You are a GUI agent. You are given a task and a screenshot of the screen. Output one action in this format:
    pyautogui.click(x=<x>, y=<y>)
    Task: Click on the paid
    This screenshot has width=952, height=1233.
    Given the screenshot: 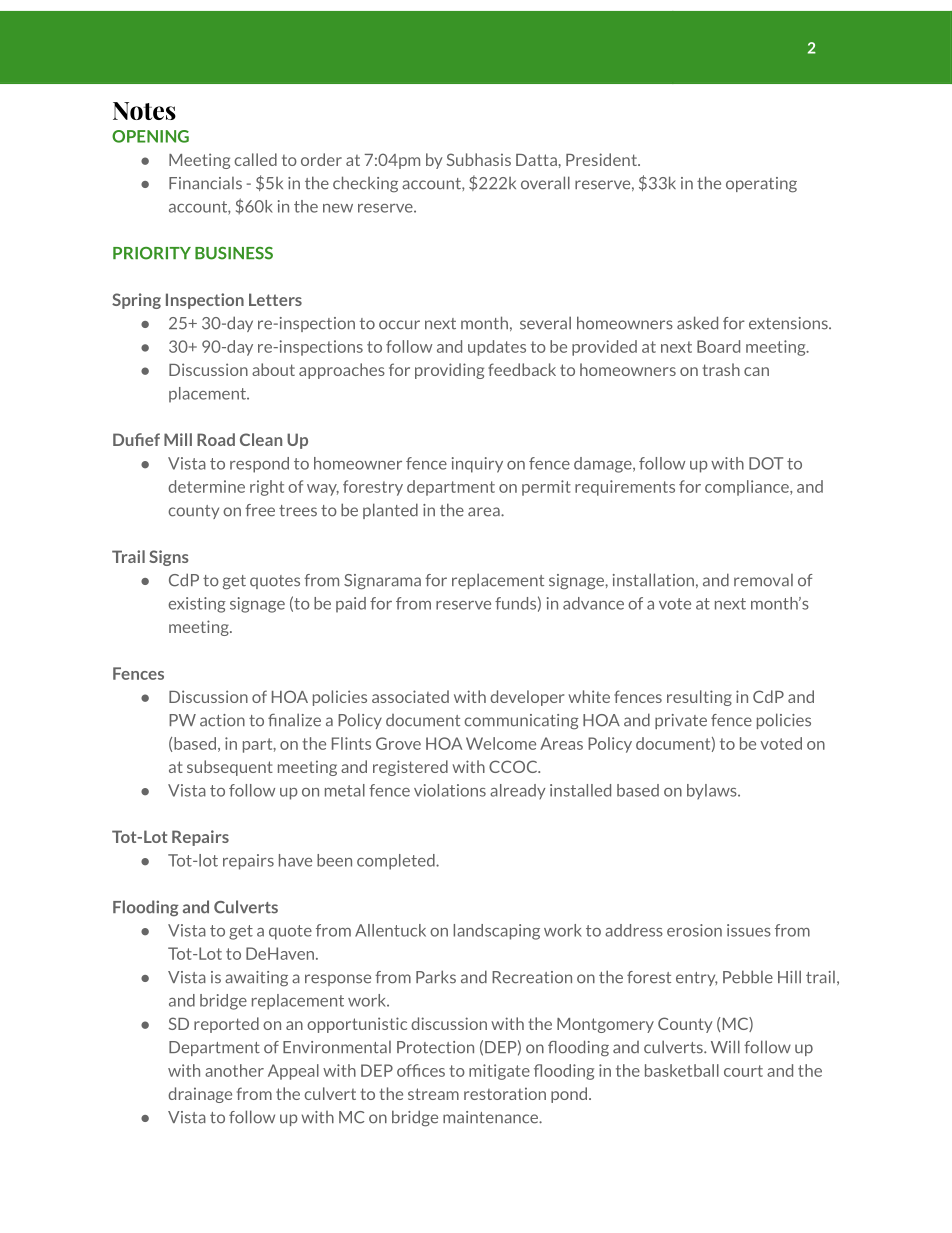 What is the action you would take?
    pyautogui.click(x=351, y=605)
